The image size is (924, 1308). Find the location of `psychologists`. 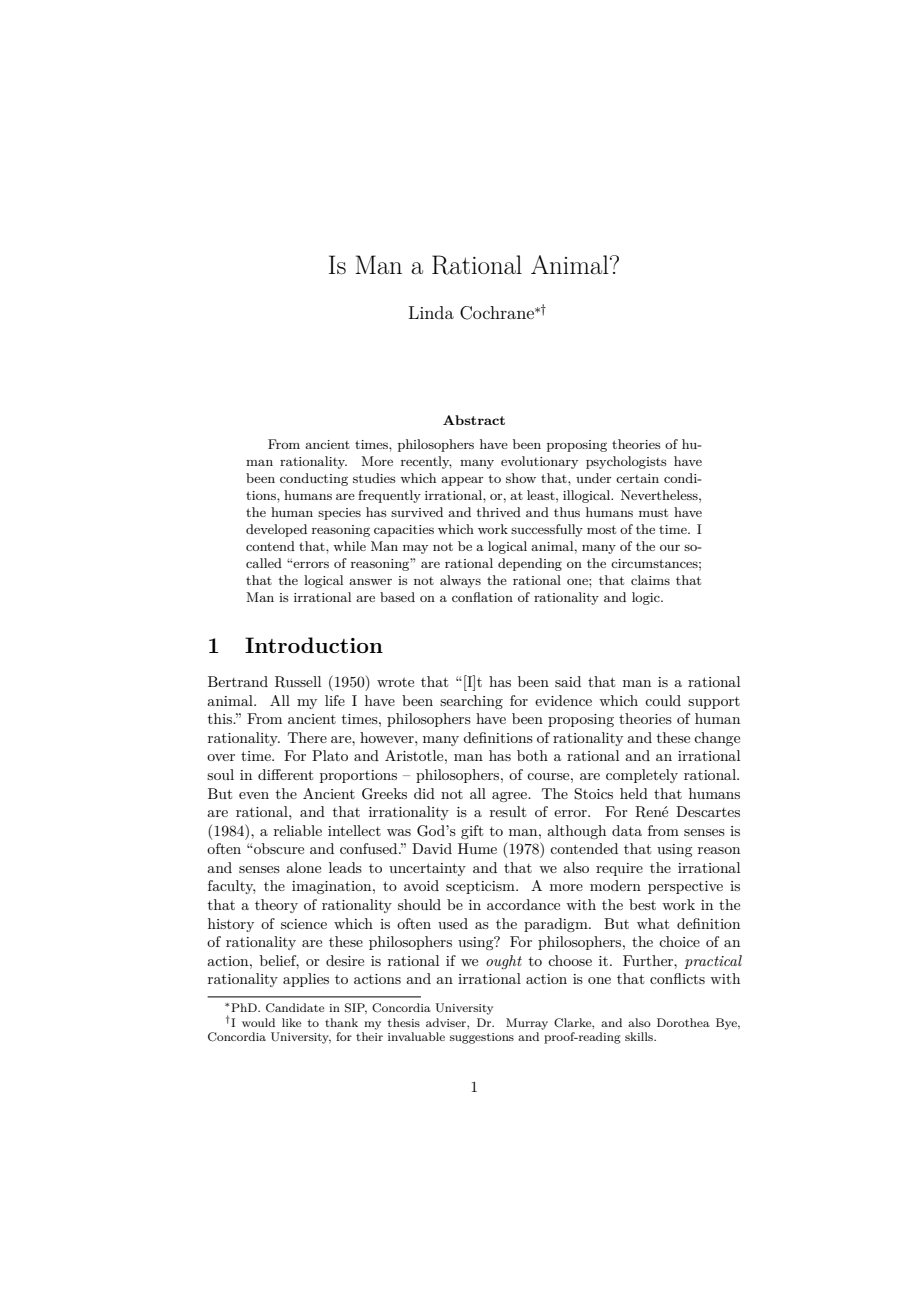

psychologists is located at coordinates (626, 462).
